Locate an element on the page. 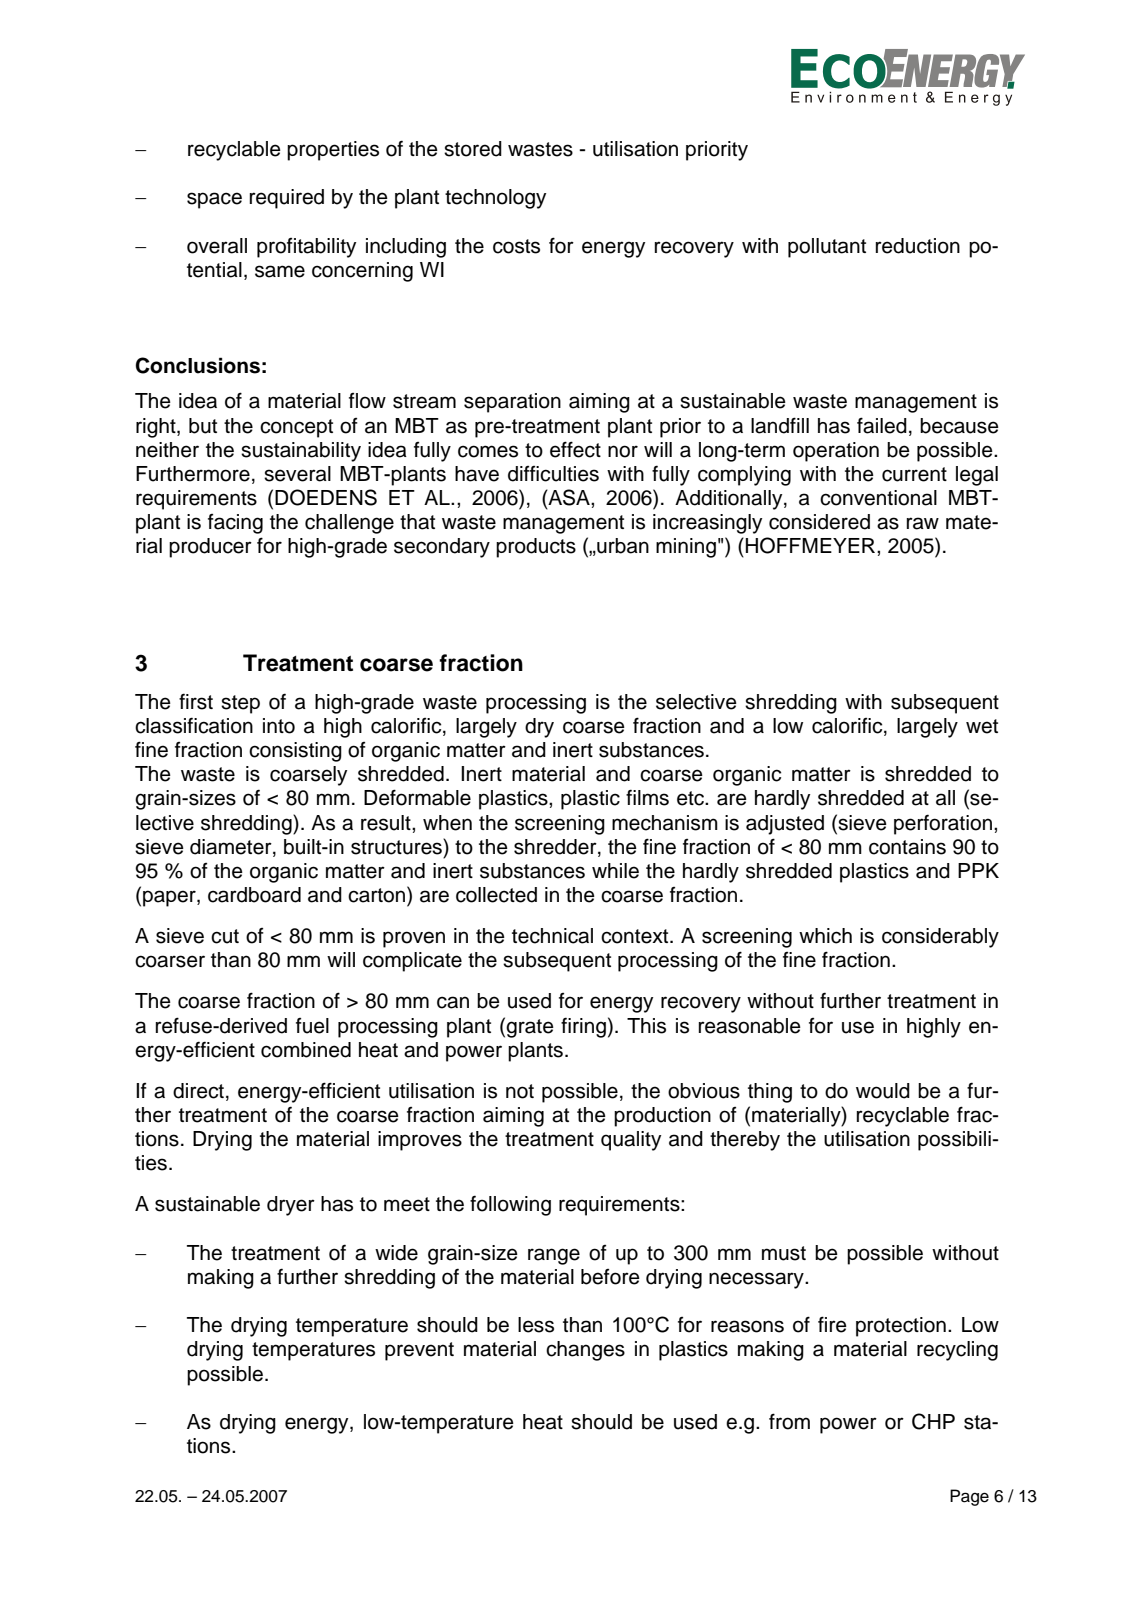  required is located at coordinates (287, 199).
